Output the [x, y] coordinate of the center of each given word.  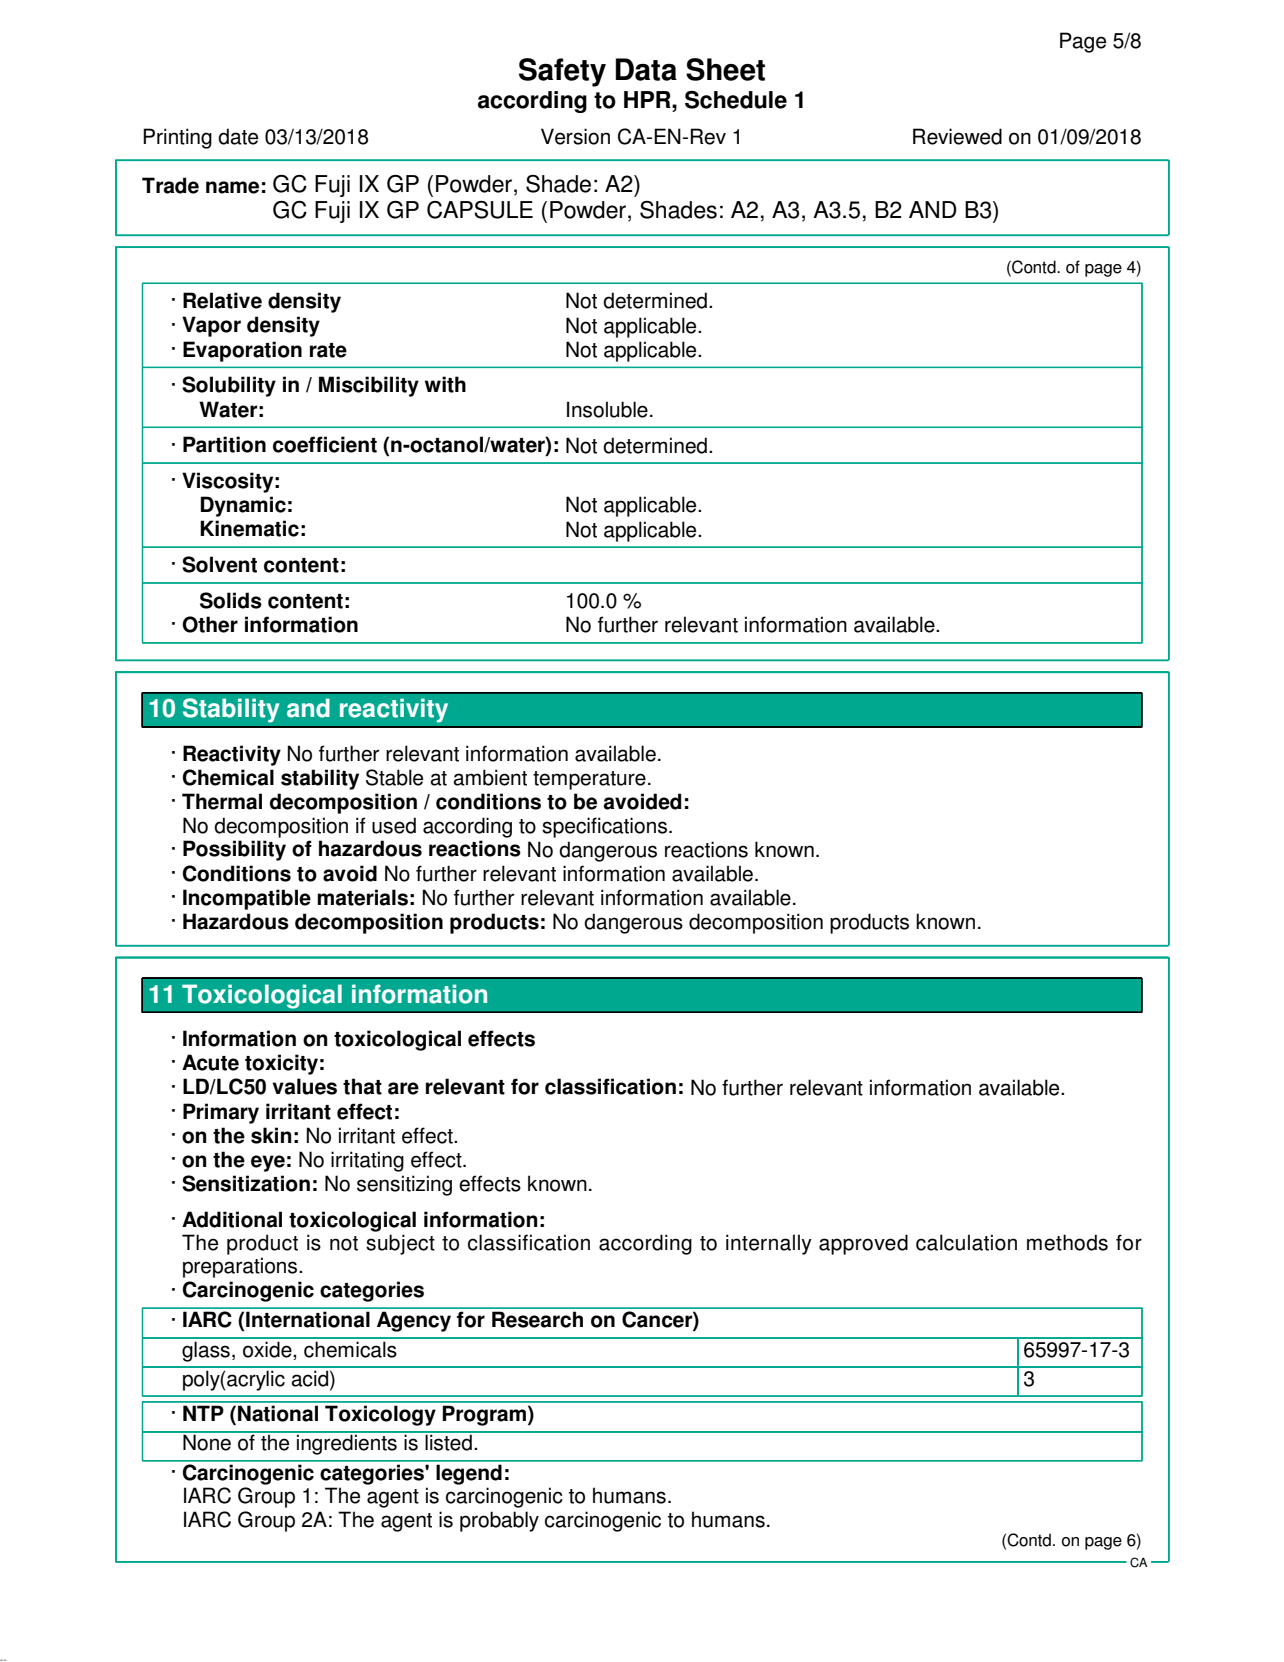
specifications [604, 827]
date [238, 136]
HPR [648, 99]
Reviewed [957, 136]
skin [271, 1135]
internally [769, 1244]
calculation [966, 1242]
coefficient [325, 444]
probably [499, 1521]
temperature [589, 780]
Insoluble [607, 409]
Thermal [222, 801]
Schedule [736, 100]
